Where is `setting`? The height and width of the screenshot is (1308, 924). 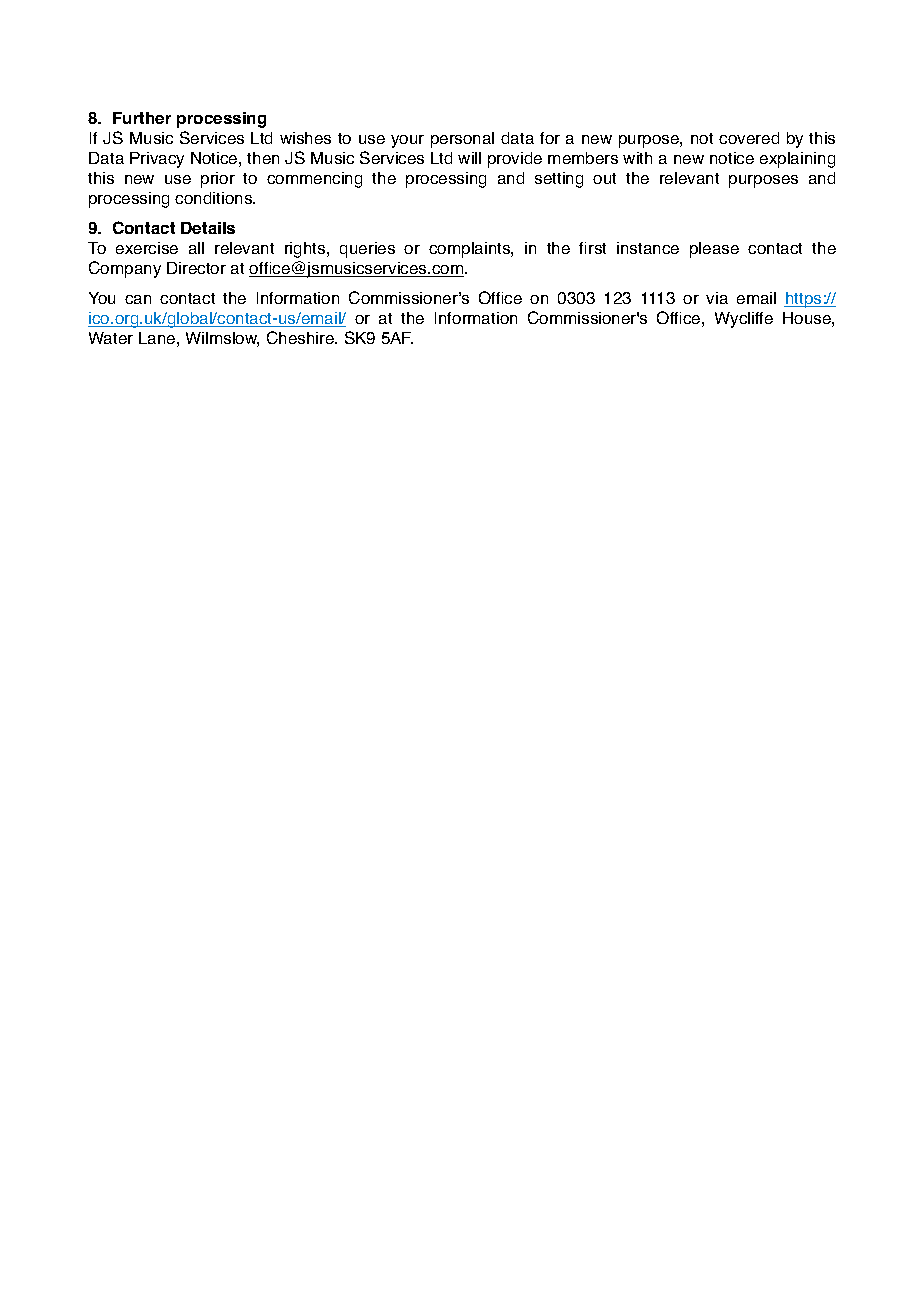 setting is located at coordinates (559, 180).
